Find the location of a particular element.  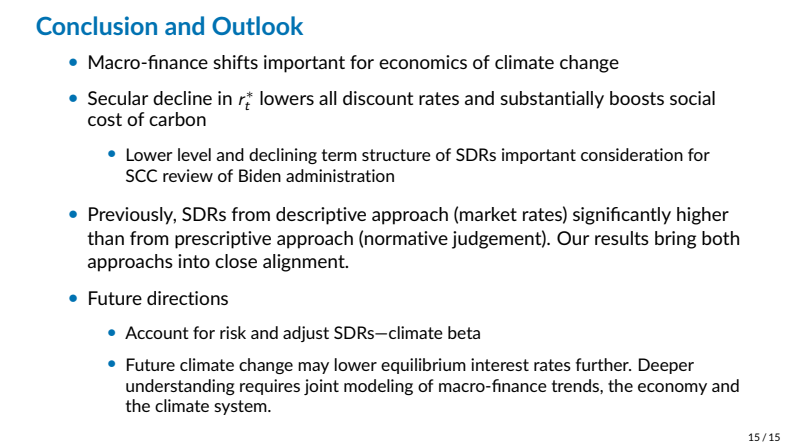

higher is located at coordinates (703, 216).
